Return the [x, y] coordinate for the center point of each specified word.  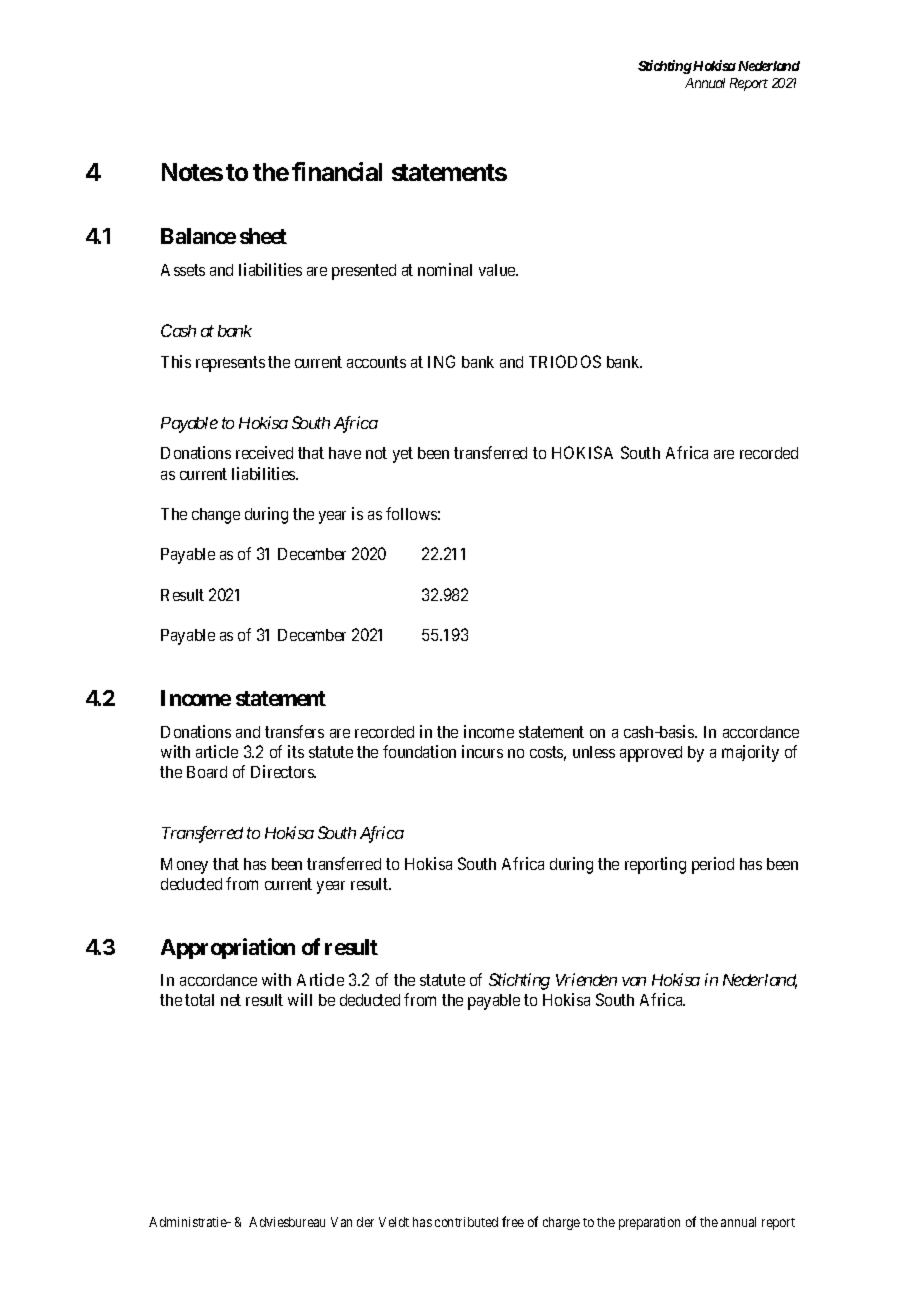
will [300, 999]
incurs [482, 751]
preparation [649, 1223]
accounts [376, 362]
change [216, 516]
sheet [263, 236]
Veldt [394, 1222]
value [498, 270]
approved [651, 754]
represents [230, 364]
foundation [419, 751]
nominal [445, 269]
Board [207, 772]
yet [403, 455]
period [713, 865]
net [231, 1000]
